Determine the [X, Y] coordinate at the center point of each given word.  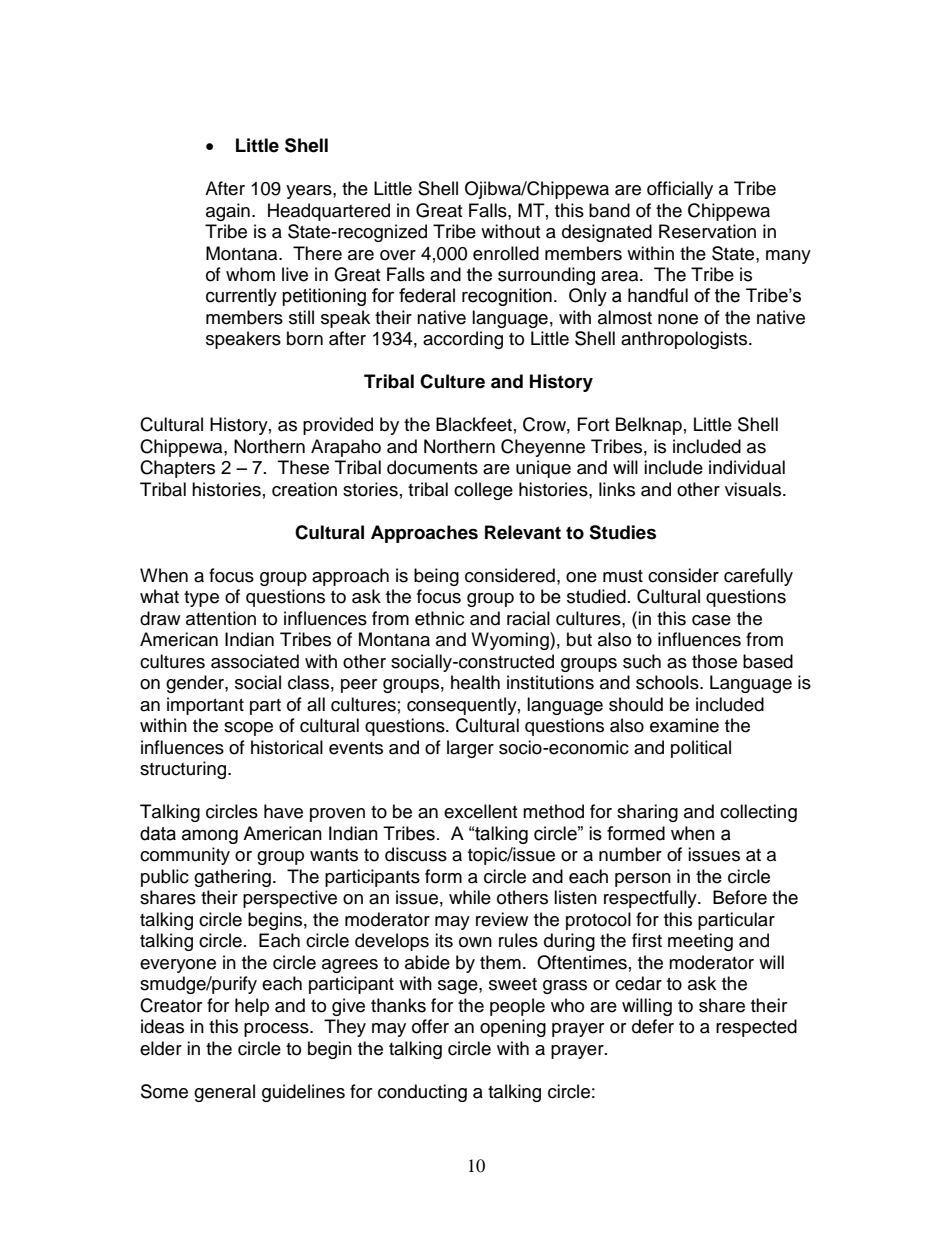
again [228, 212]
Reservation [707, 231]
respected [756, 1028]
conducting [422, 1093]
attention [221, 618]
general [224, 1093]
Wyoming [511, 641]
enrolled [506, 253]
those [714, 661]
